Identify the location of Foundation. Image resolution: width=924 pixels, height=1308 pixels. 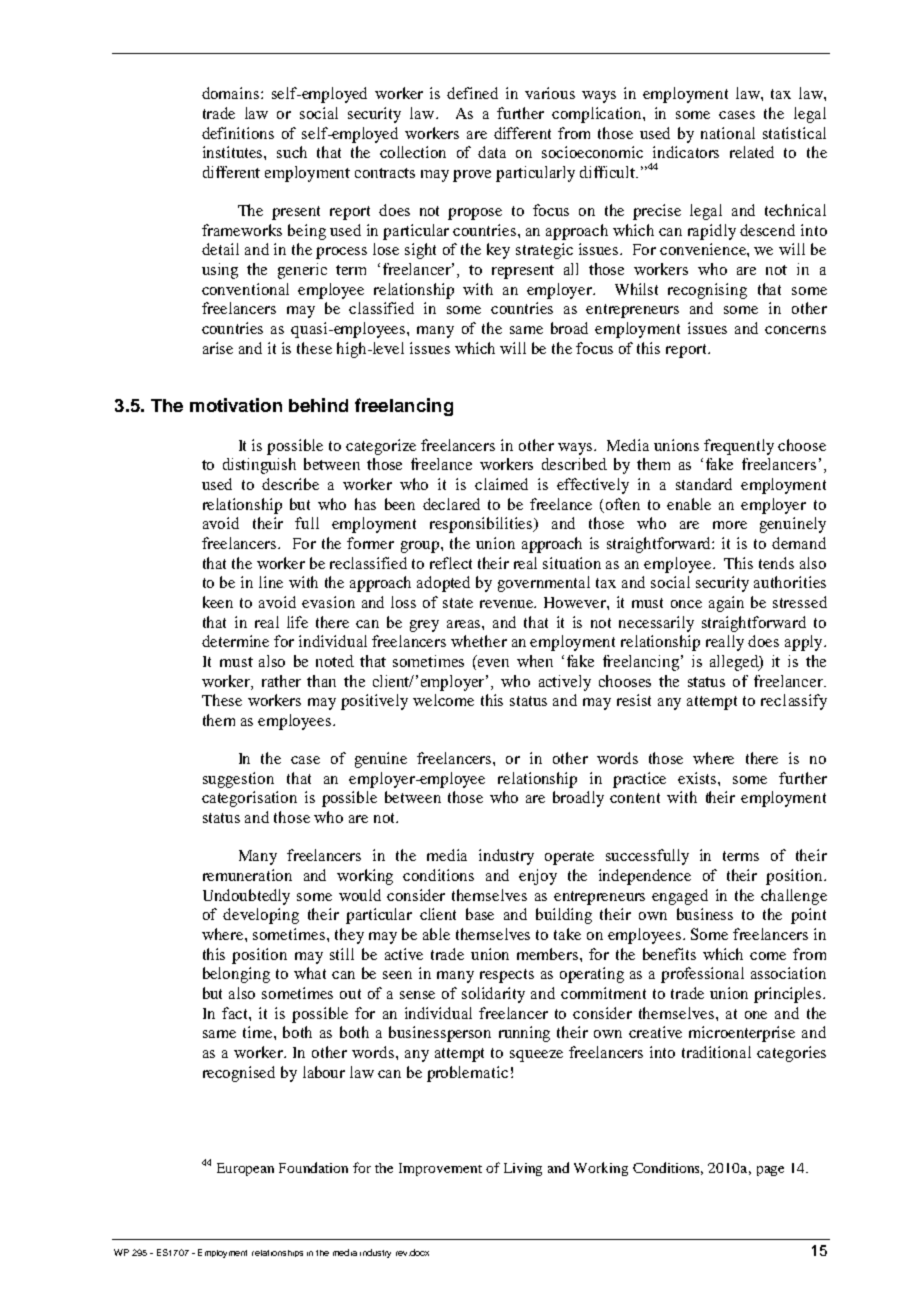
(313, 1167).
